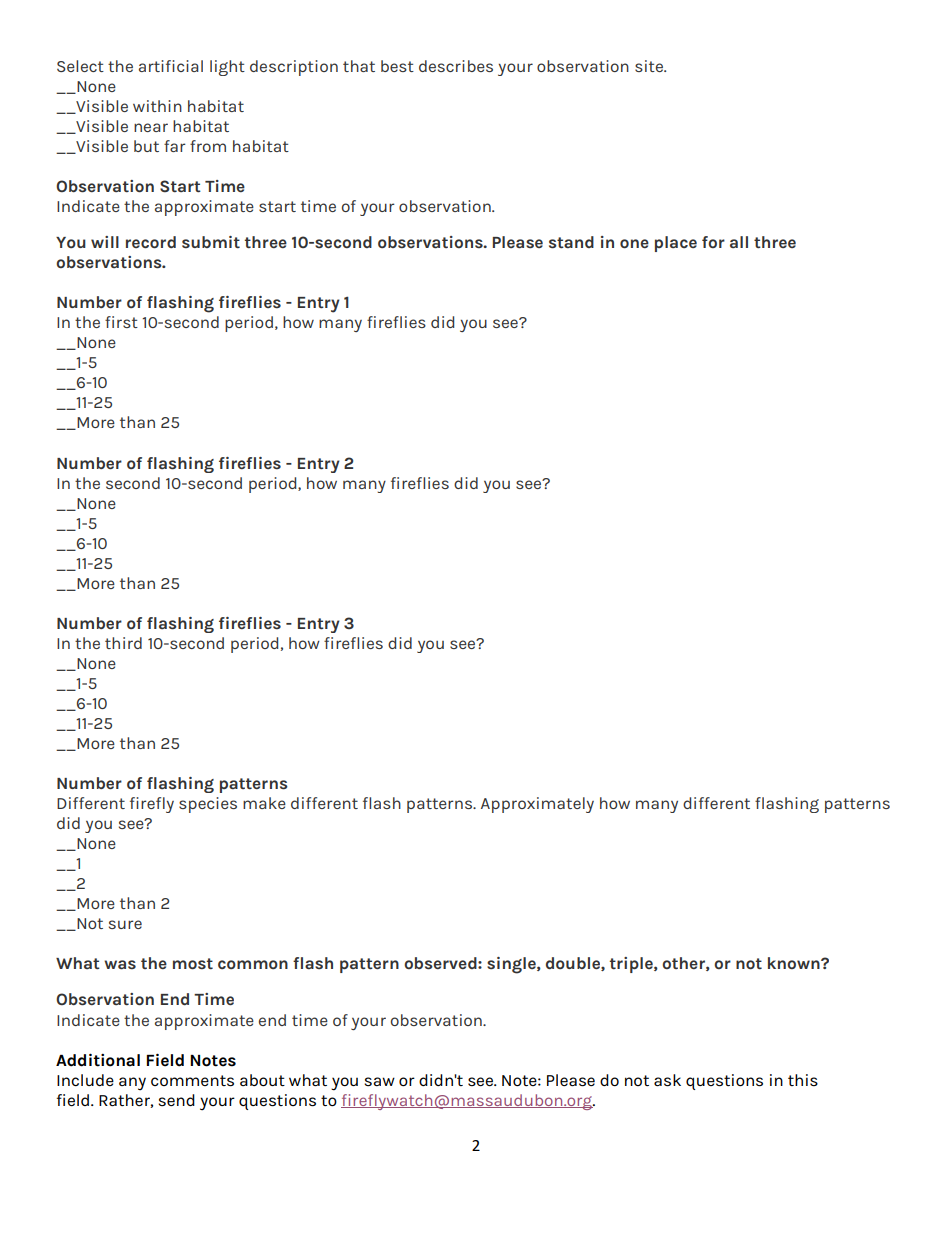 The image size is (952, 1233). I want to click on place, so click(676, 244).
